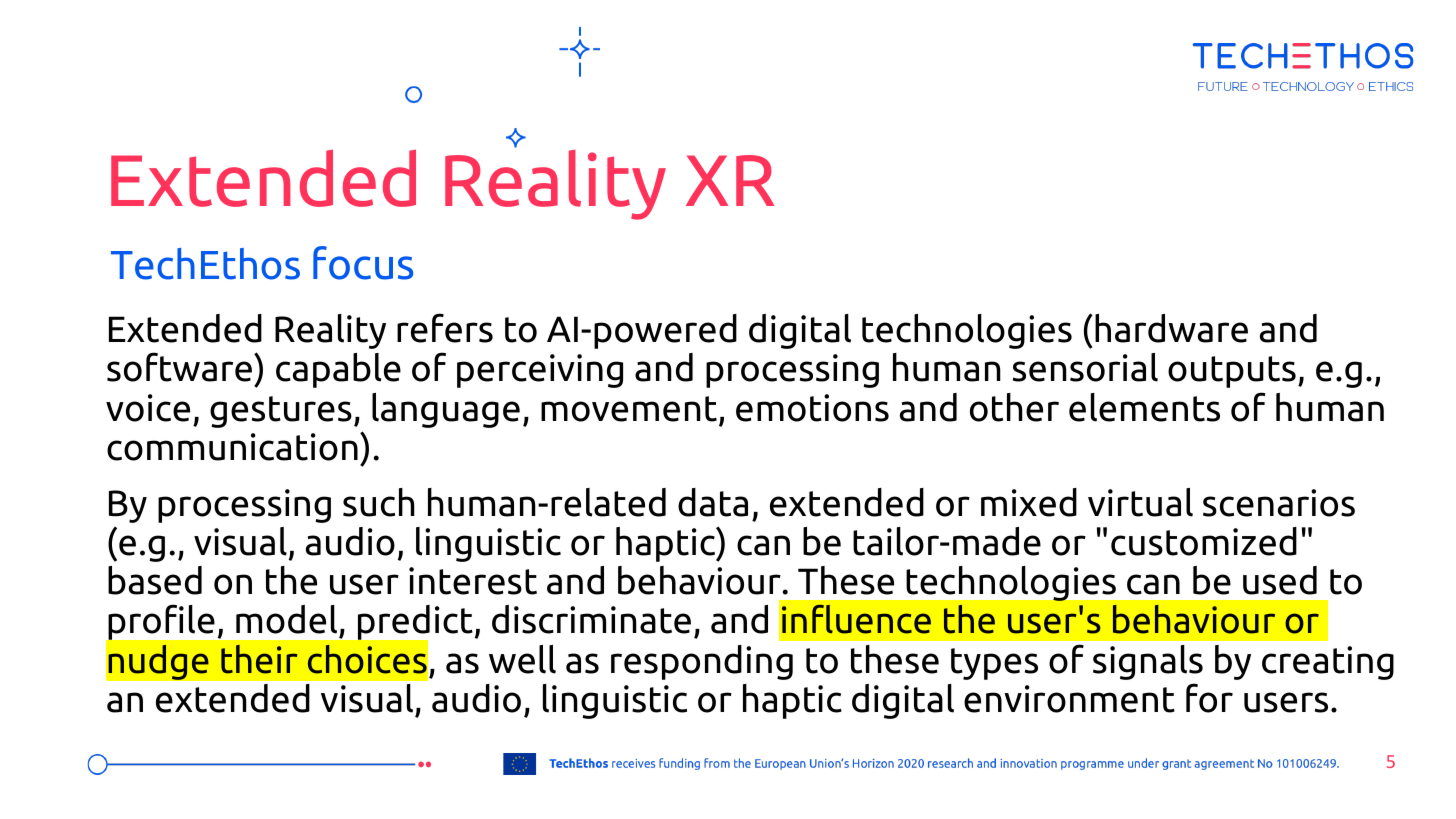 The width and height of the screenshot is (1456, 819). Describe the element at coordinates (1209, 698) in the screenshot. I see `for` at that location.
